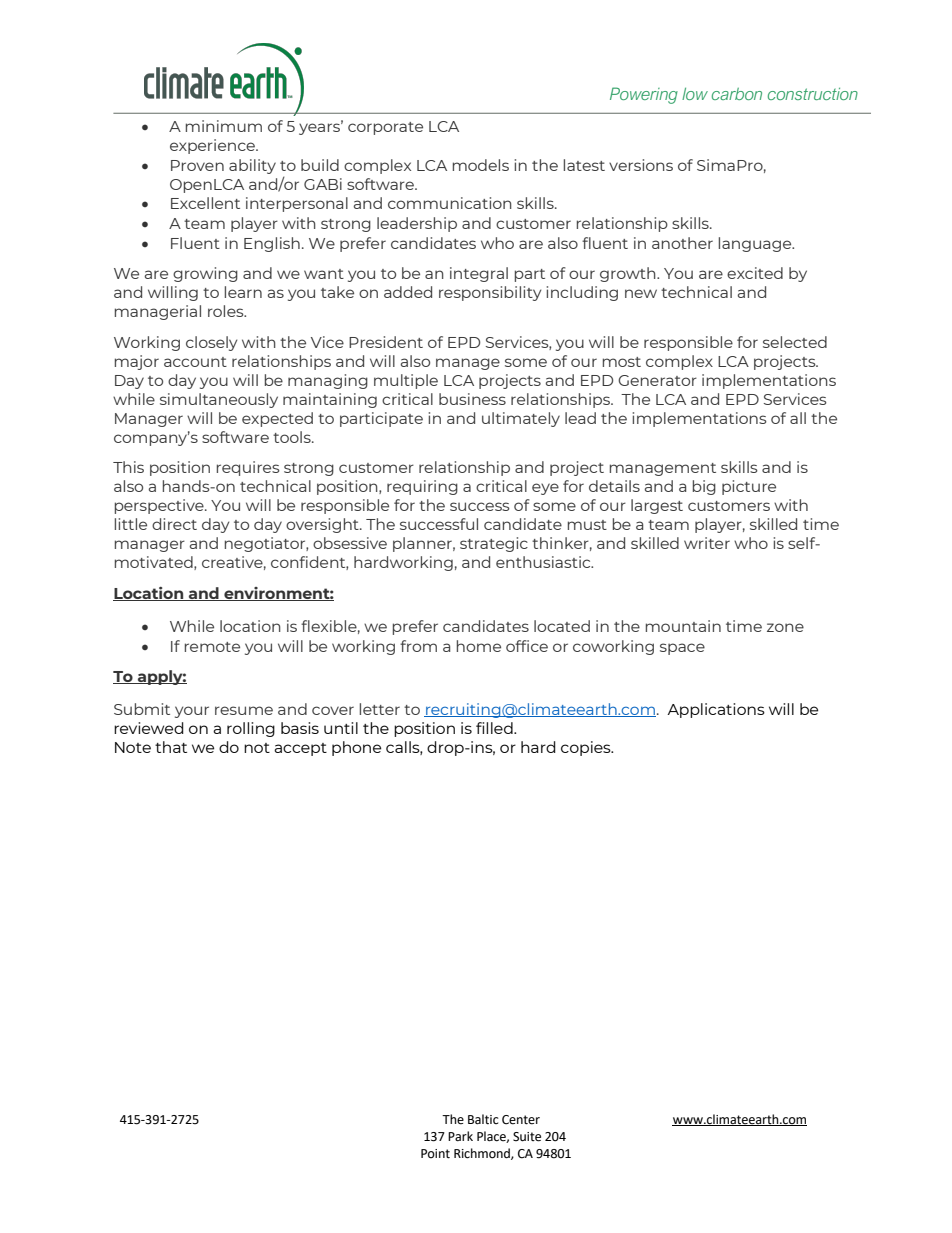 This screenshot has height=1233, width=952. I want to click on that, so click(171, 747).
